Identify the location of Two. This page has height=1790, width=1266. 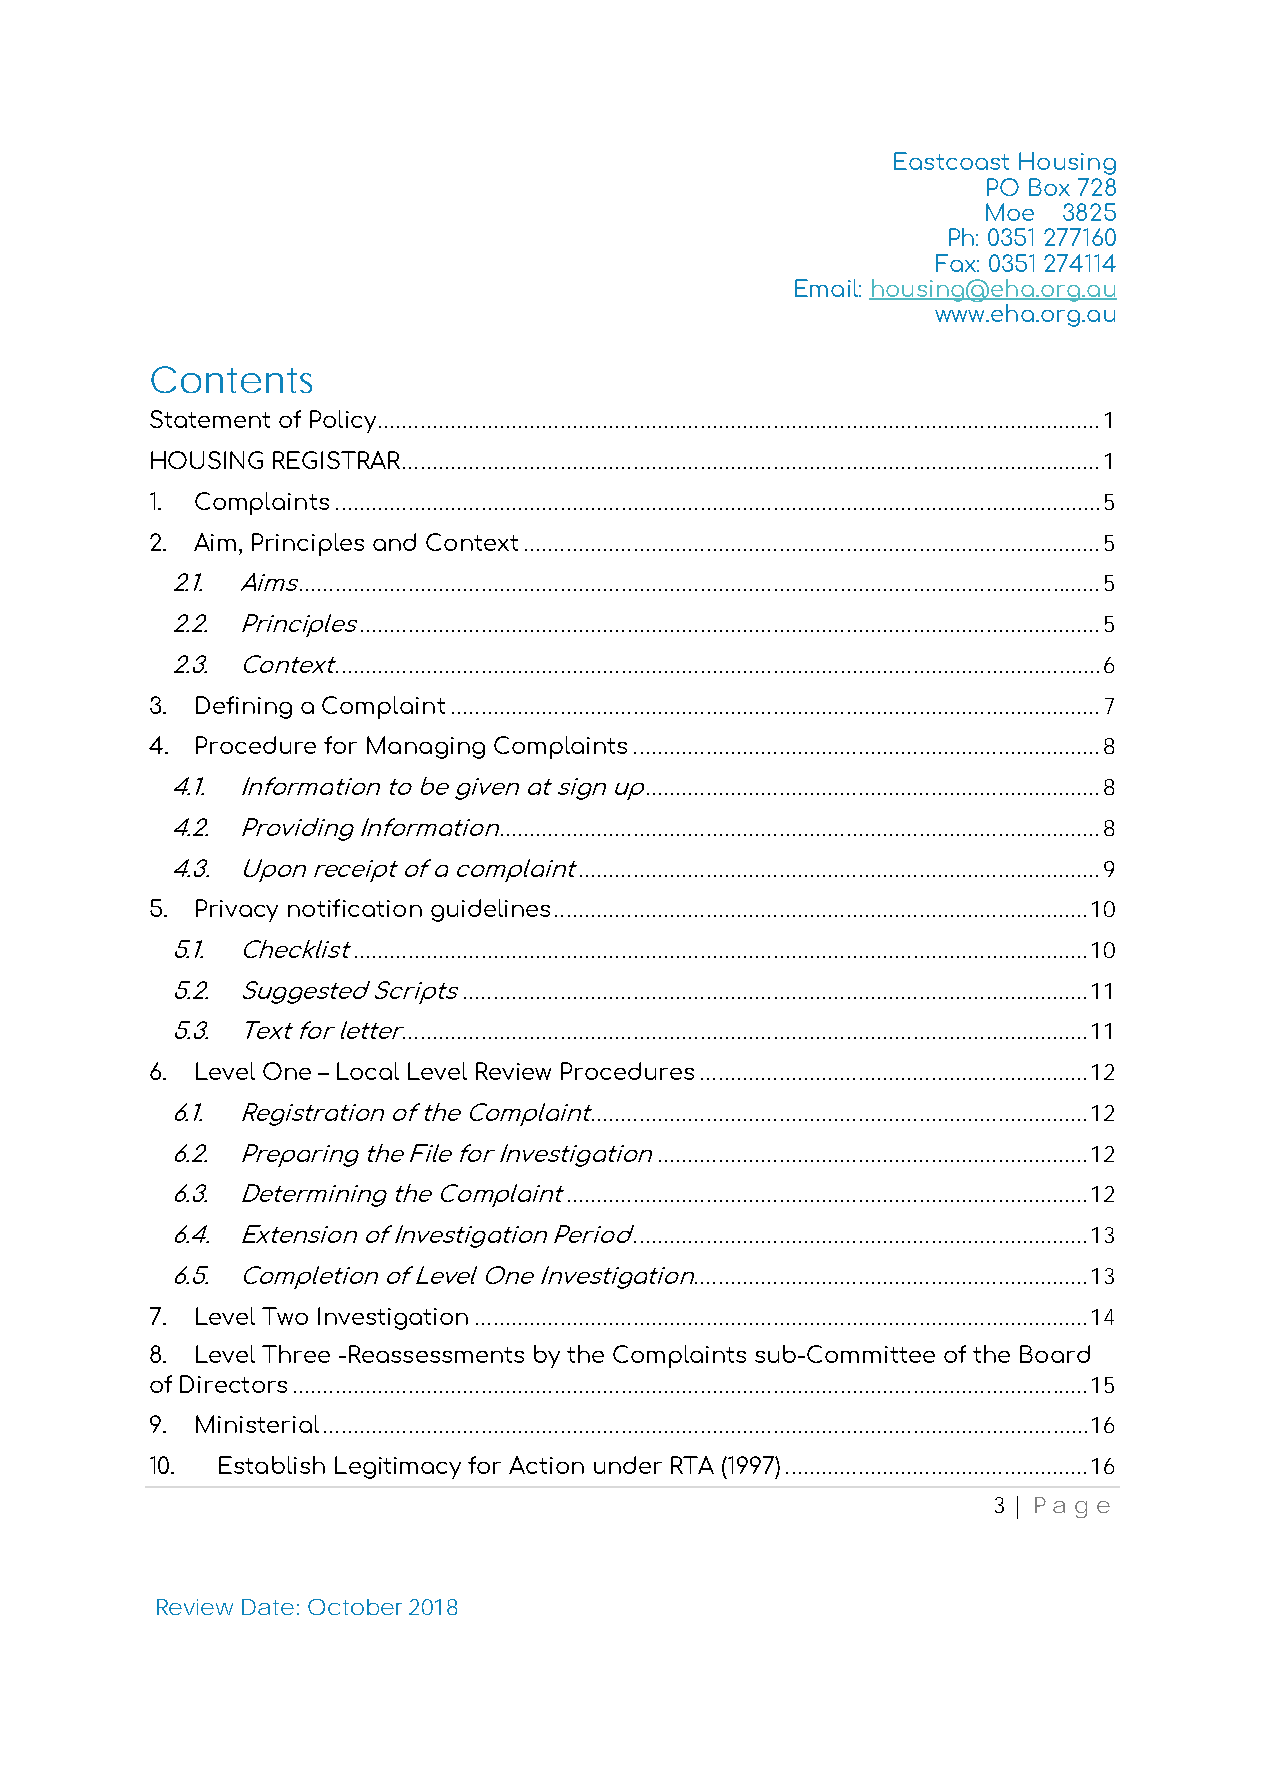
(285, 1316).
